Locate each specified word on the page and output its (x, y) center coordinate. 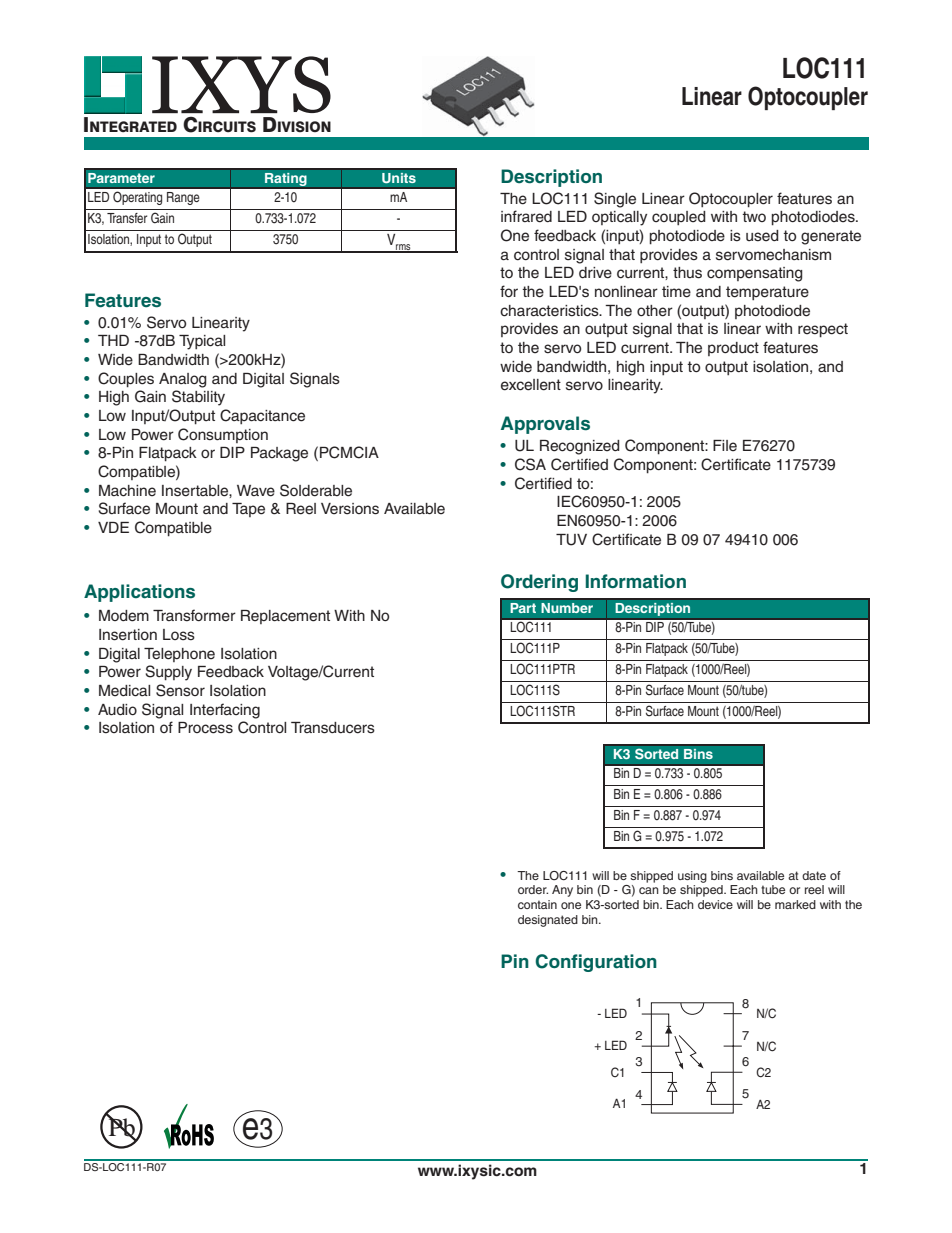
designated (548, 921)
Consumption (223, 435)
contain (537, 904)
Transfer (127, 218)
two (754, 216)
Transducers (333, 728)
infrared (526, 216)
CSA (530, 464)
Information (636, 581)
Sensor (180, 690)
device (715, 904)
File (725, 446)
